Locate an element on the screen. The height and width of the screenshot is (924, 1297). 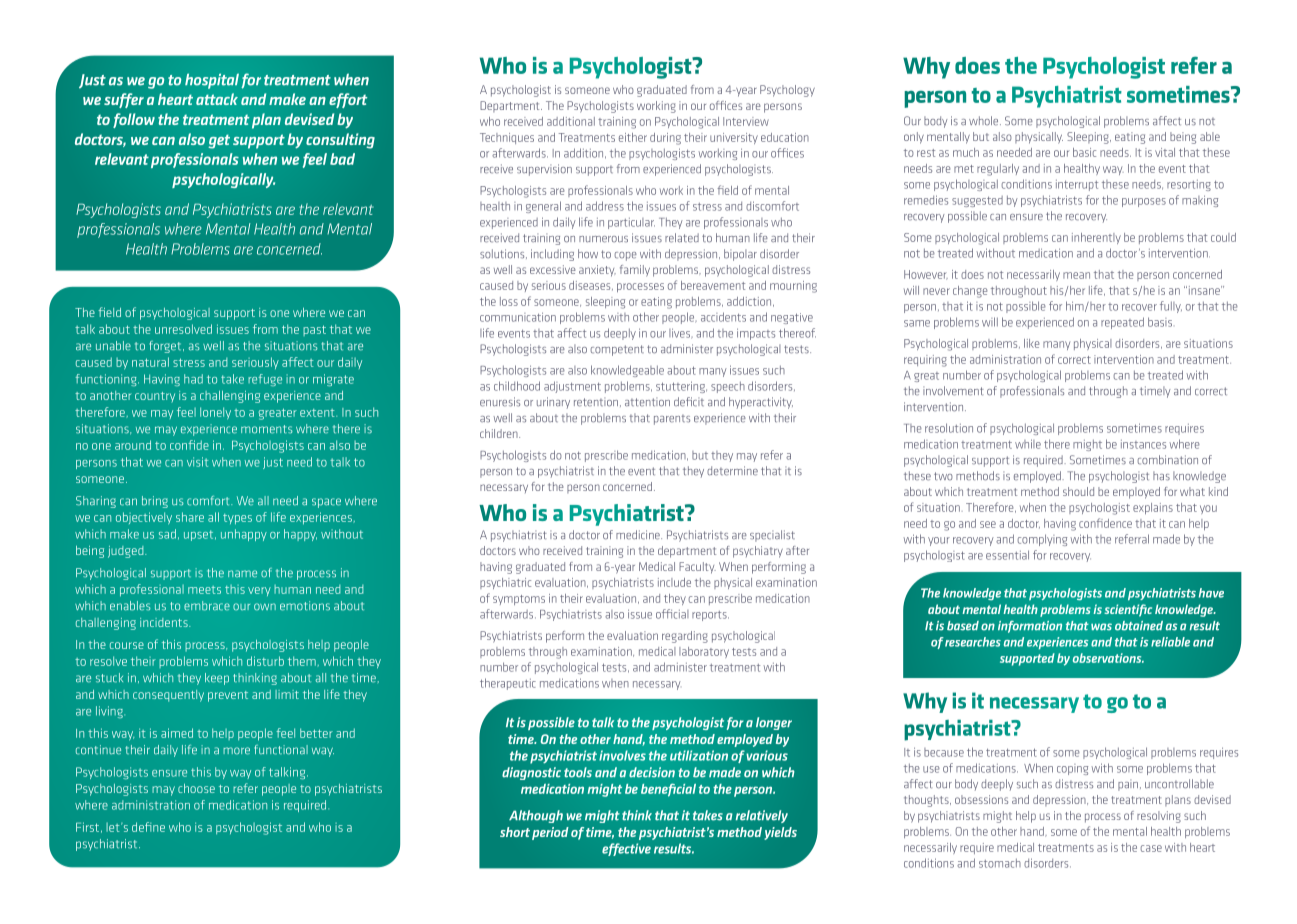
scientific is located at coordinates (1128, 610).
